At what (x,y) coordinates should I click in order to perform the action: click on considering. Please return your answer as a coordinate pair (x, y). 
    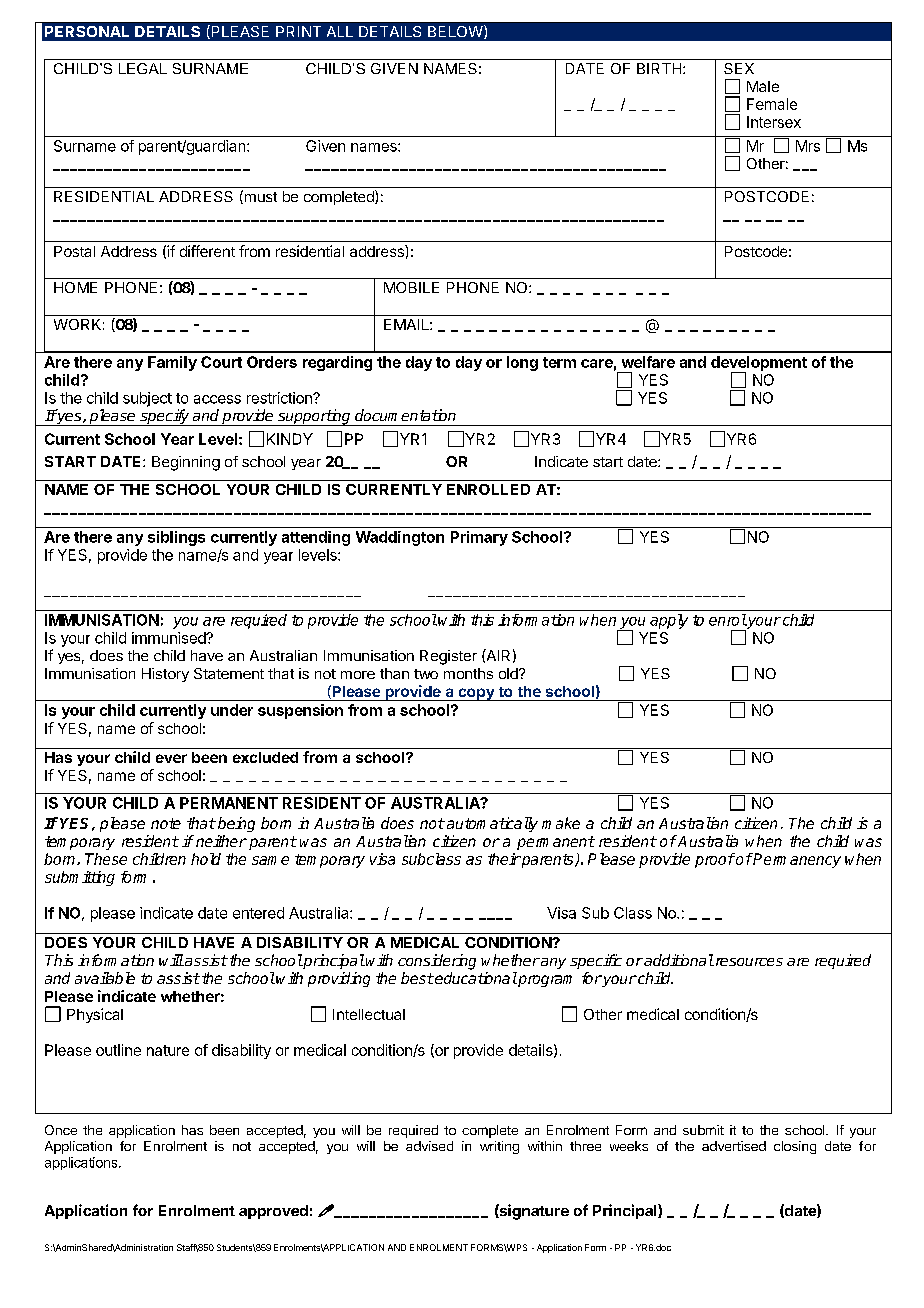
    Looking at the image, I should click on (437, 962).
